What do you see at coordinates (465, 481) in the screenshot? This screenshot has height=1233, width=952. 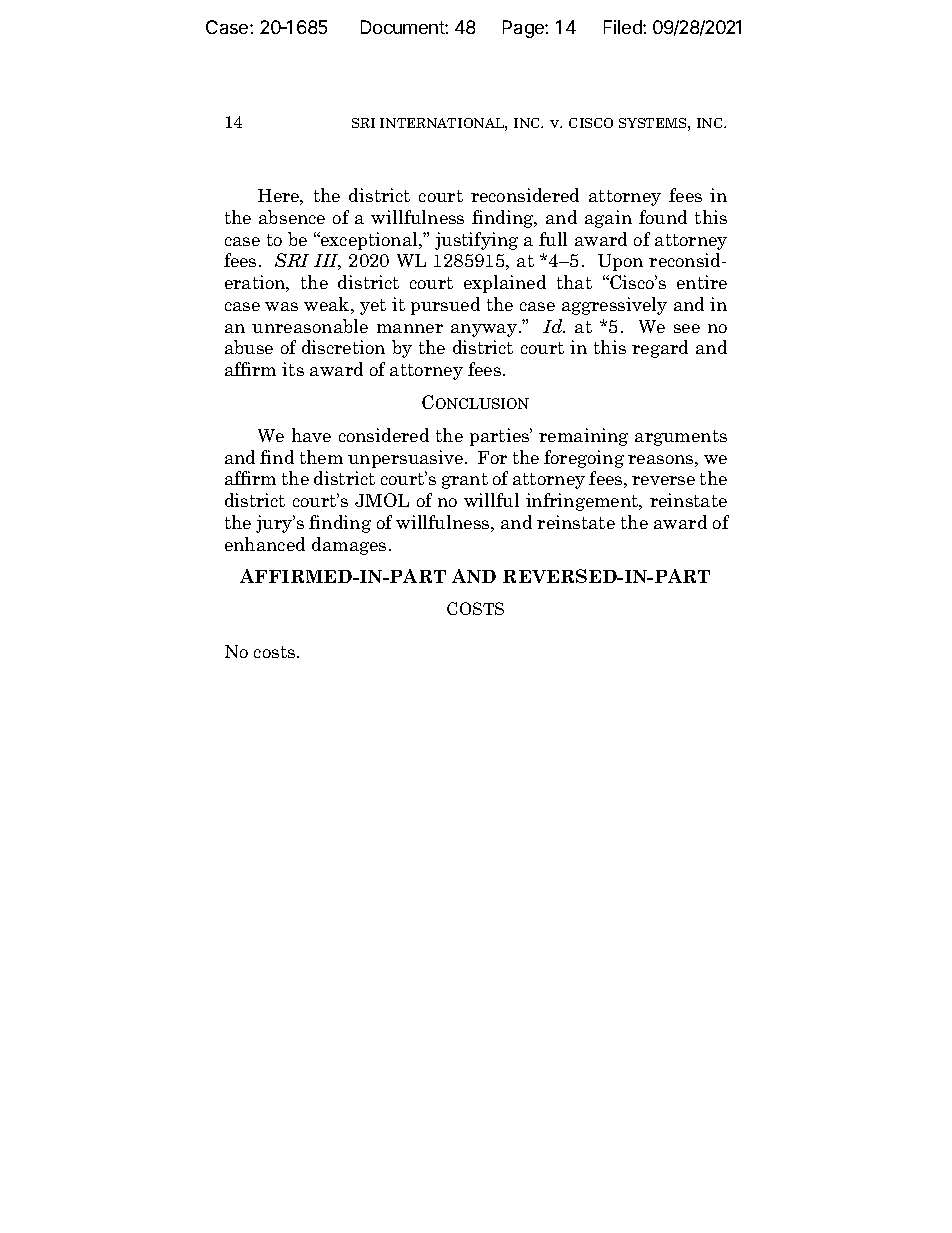 I see `grant` at bounding box center [465, 481].
